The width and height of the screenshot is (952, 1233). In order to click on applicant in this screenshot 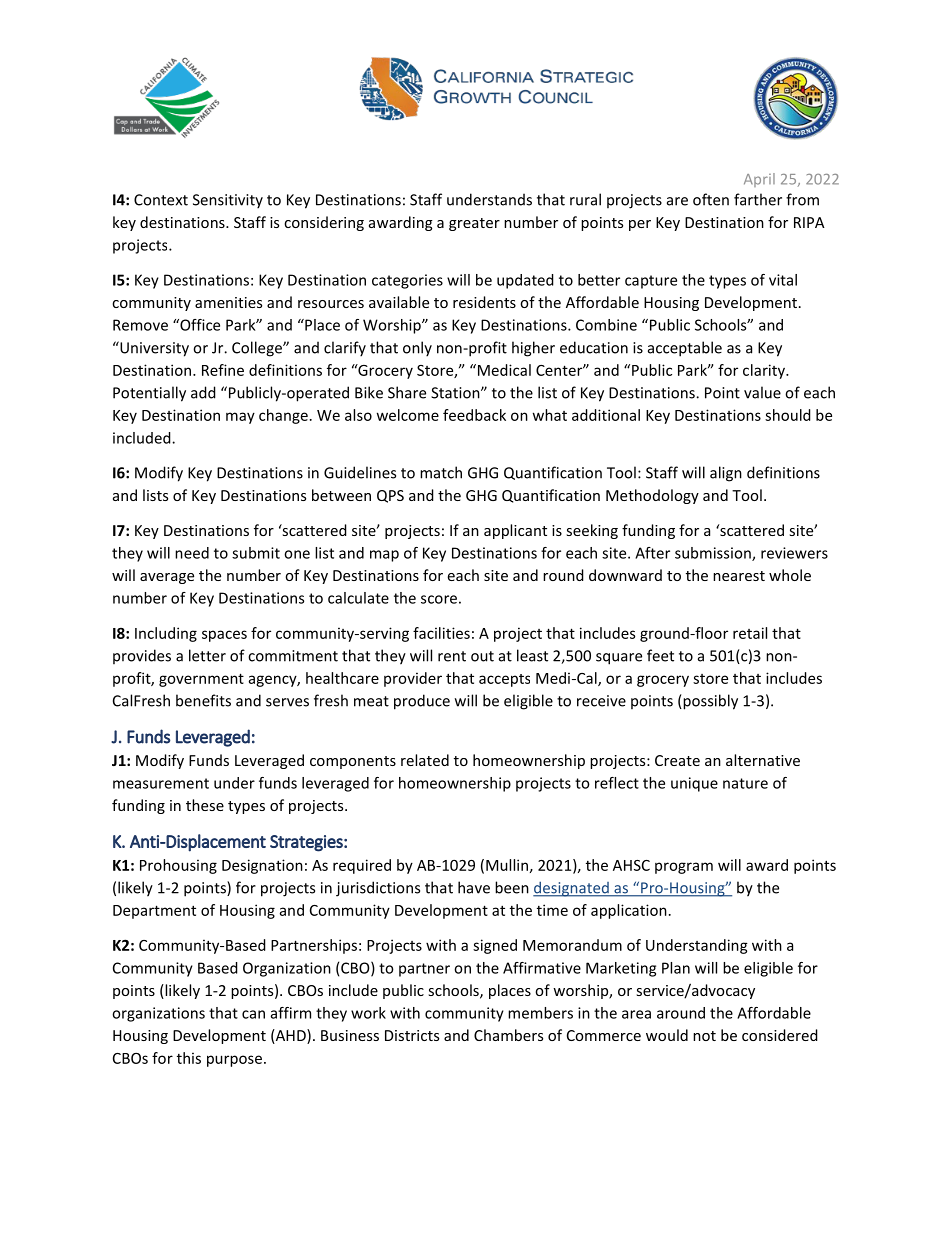, I will do `click(515, 531)`.
